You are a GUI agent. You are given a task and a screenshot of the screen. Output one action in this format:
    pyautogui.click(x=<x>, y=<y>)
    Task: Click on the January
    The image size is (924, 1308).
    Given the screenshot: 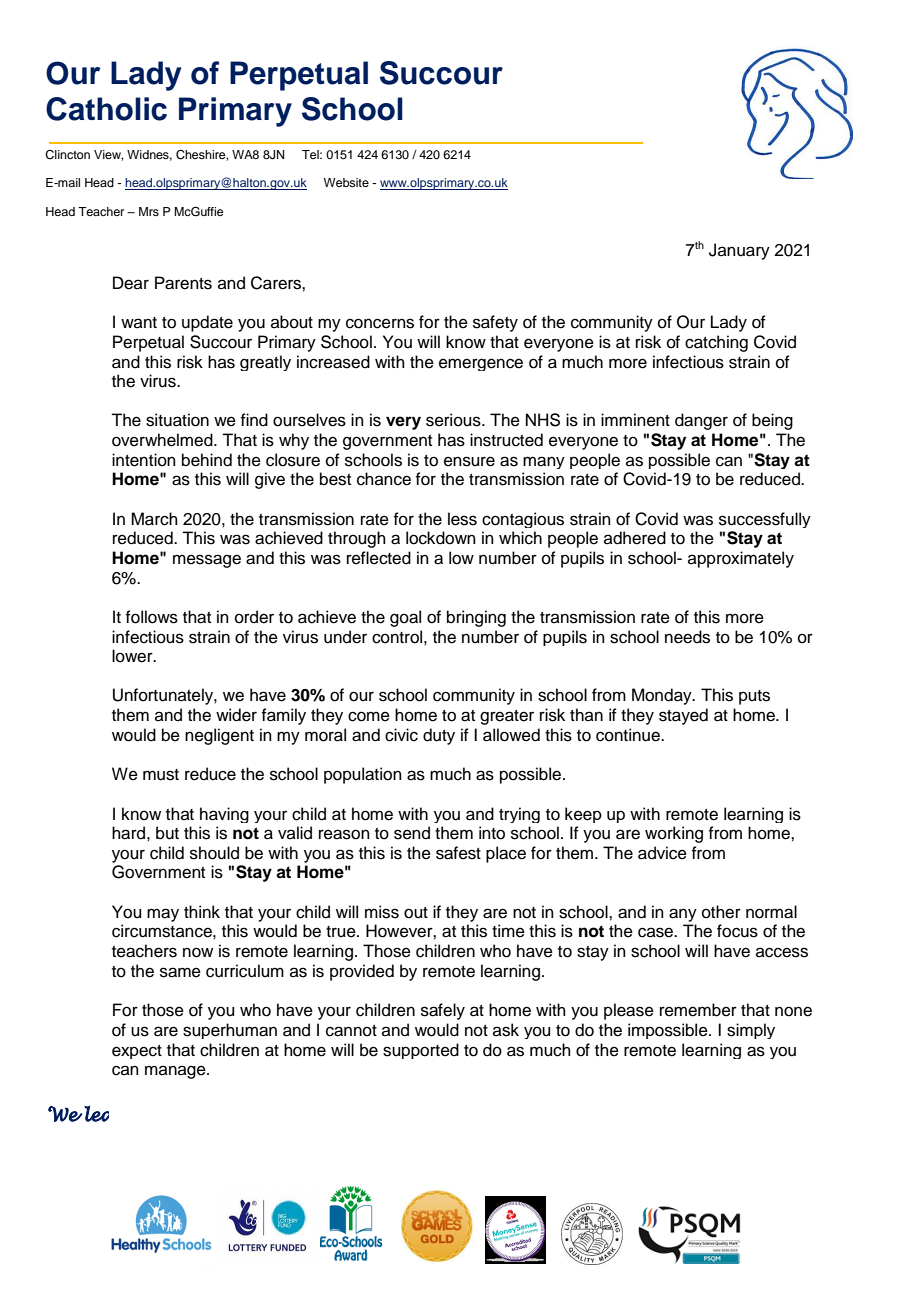 What is the action you would take?
    pyautogui.click(x=739, y=251)
